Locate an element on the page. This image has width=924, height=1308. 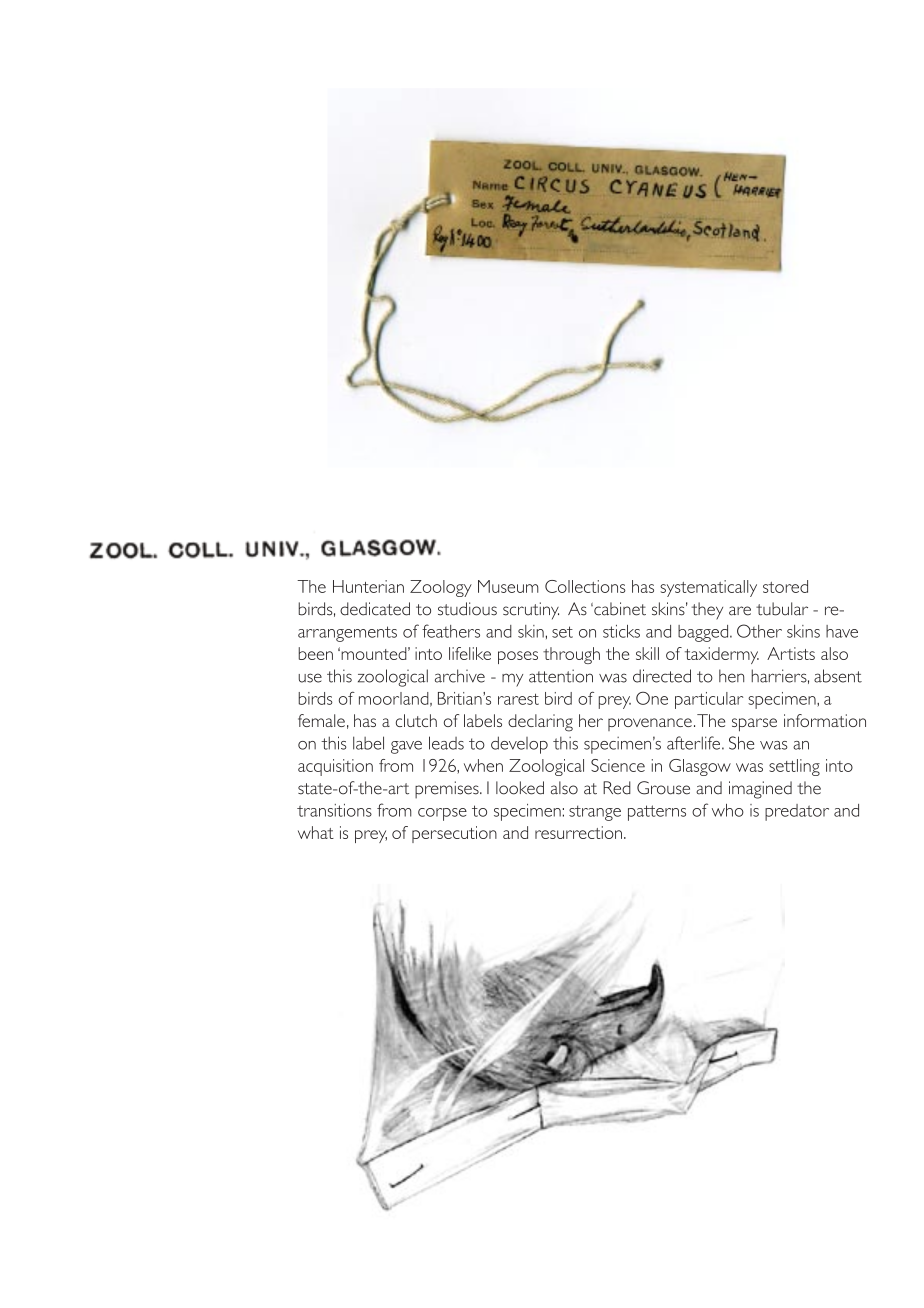
acquisition is located at coordinates (335, 767).
